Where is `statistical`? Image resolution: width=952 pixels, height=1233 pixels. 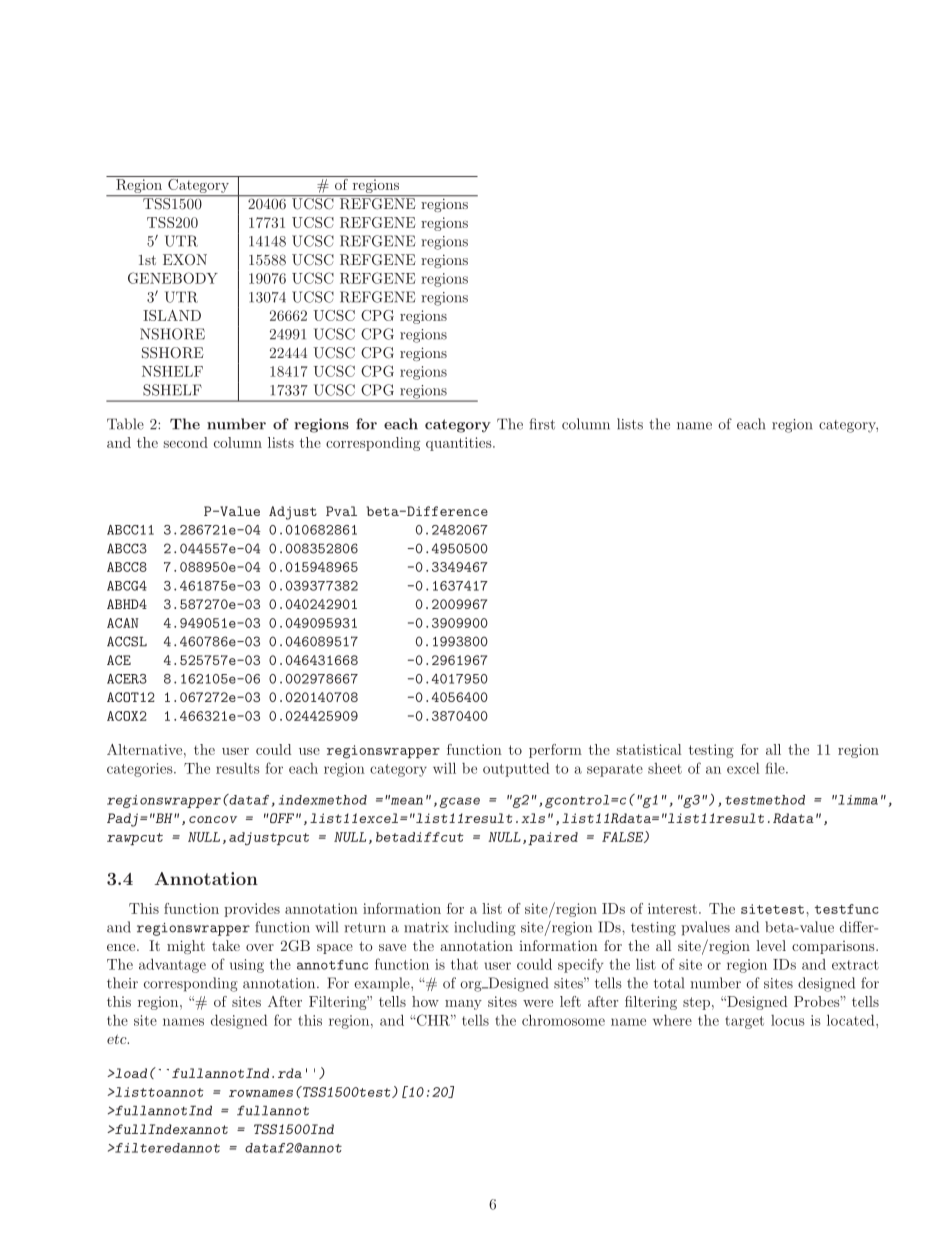
statistical is located at coordinates (648, 749).
